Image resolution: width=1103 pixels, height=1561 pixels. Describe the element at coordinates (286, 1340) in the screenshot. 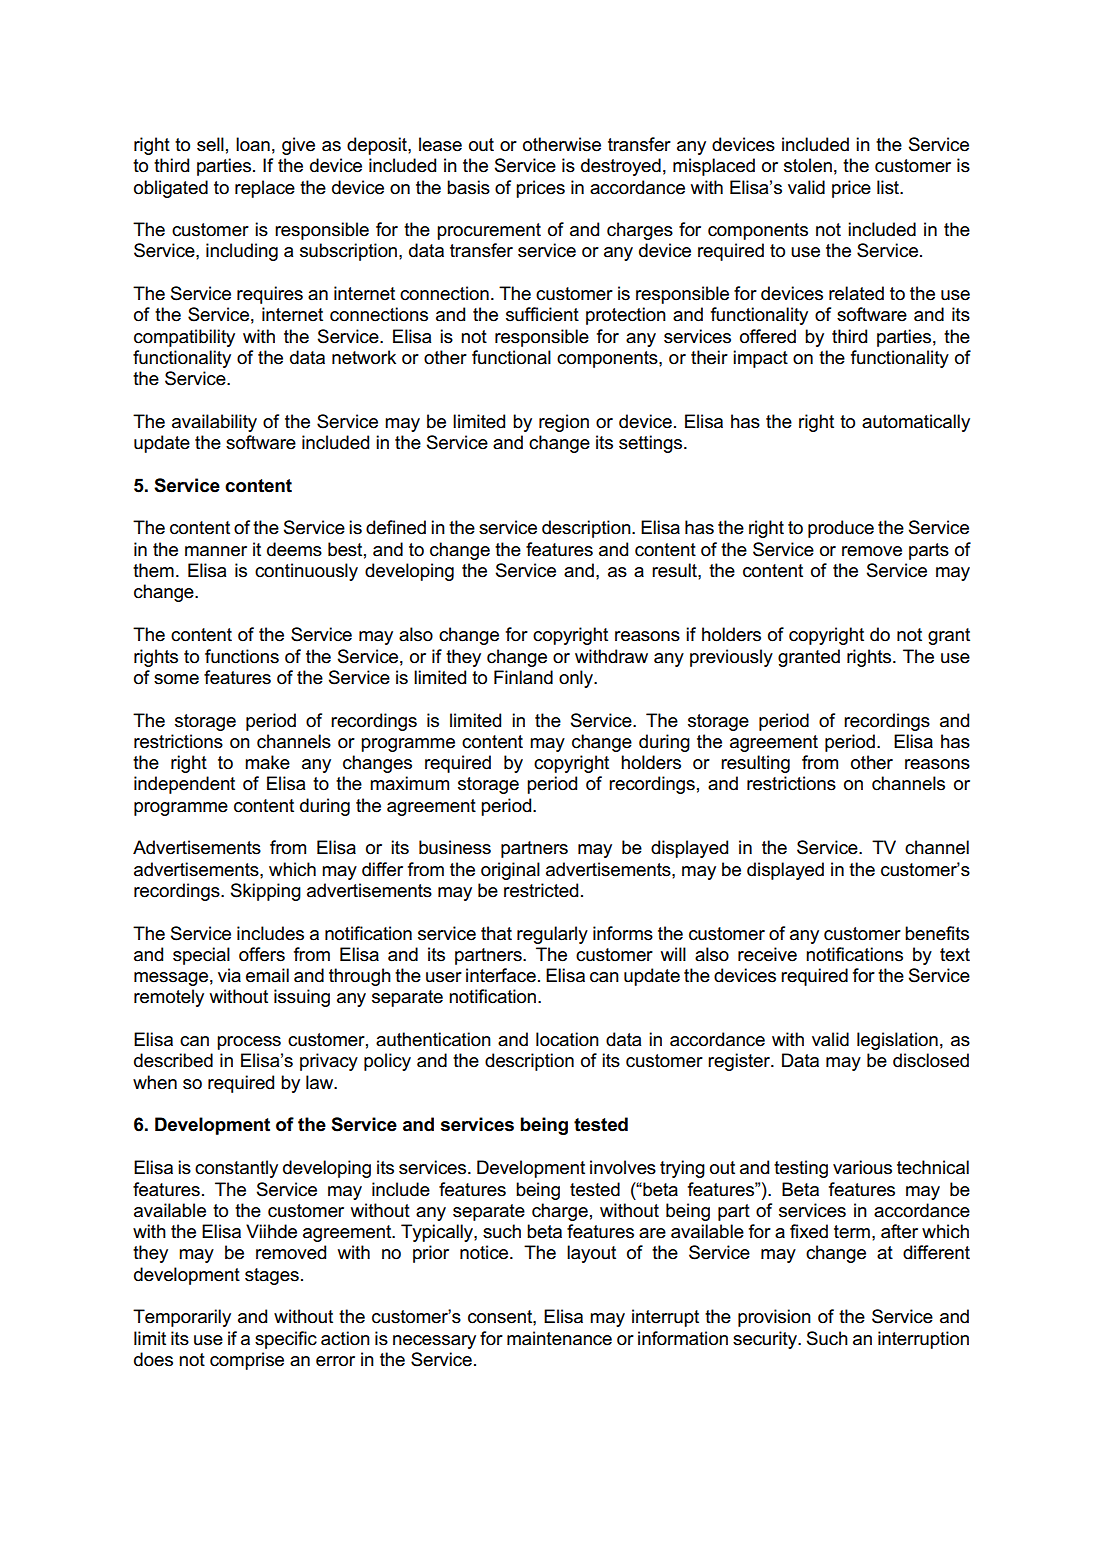

I see `specific` at that location.
